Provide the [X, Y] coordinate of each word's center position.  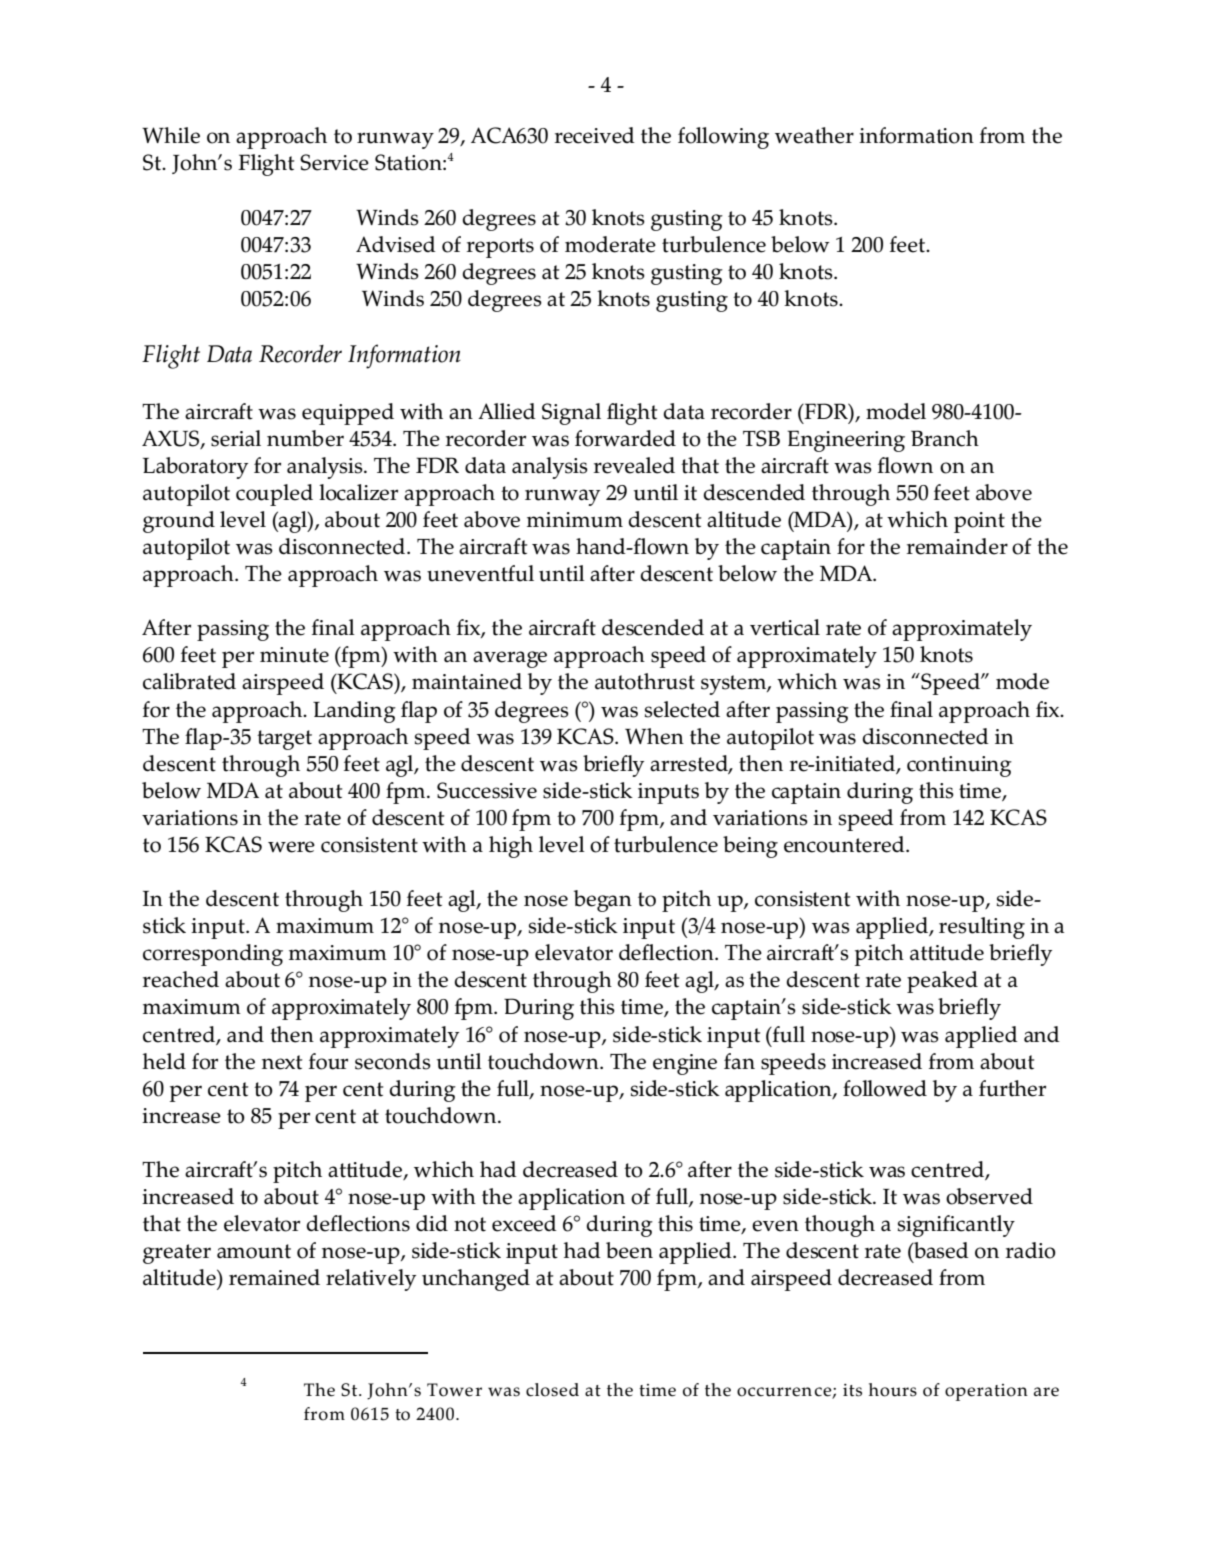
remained [274, 1277]
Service [334, 162]
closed [552, 1390]
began [603, 901]
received [594, 135]
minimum [575, 520]
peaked [942, 982]
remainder [957, 546]
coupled [274, 495]
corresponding [213, 955]
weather [814, 135]
